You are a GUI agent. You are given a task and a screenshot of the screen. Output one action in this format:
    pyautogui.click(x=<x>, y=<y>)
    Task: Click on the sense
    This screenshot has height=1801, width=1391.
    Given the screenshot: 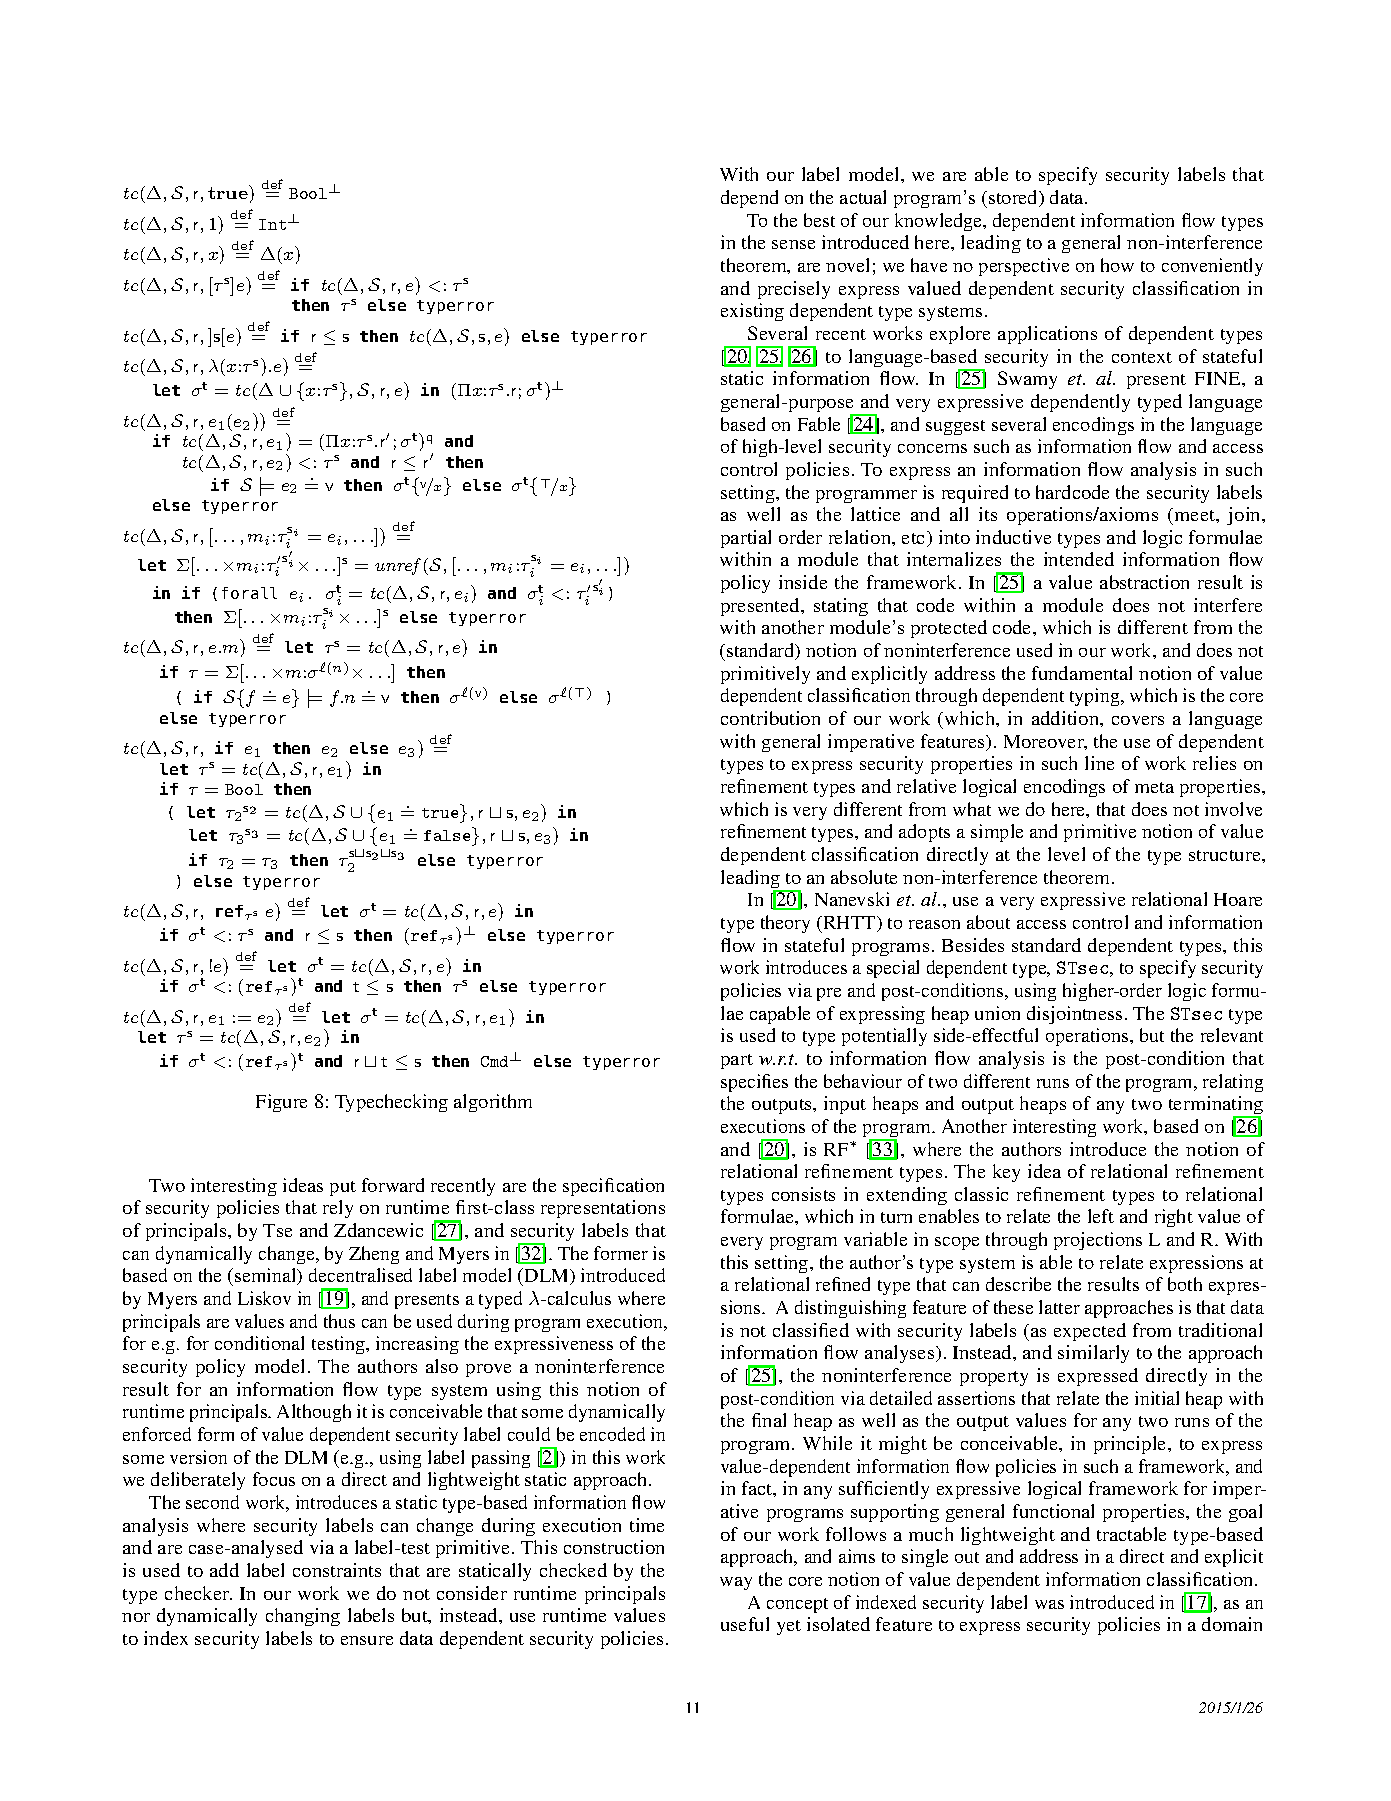 What is the action you would take?
    pyautogui.click(x=793, y=244)
